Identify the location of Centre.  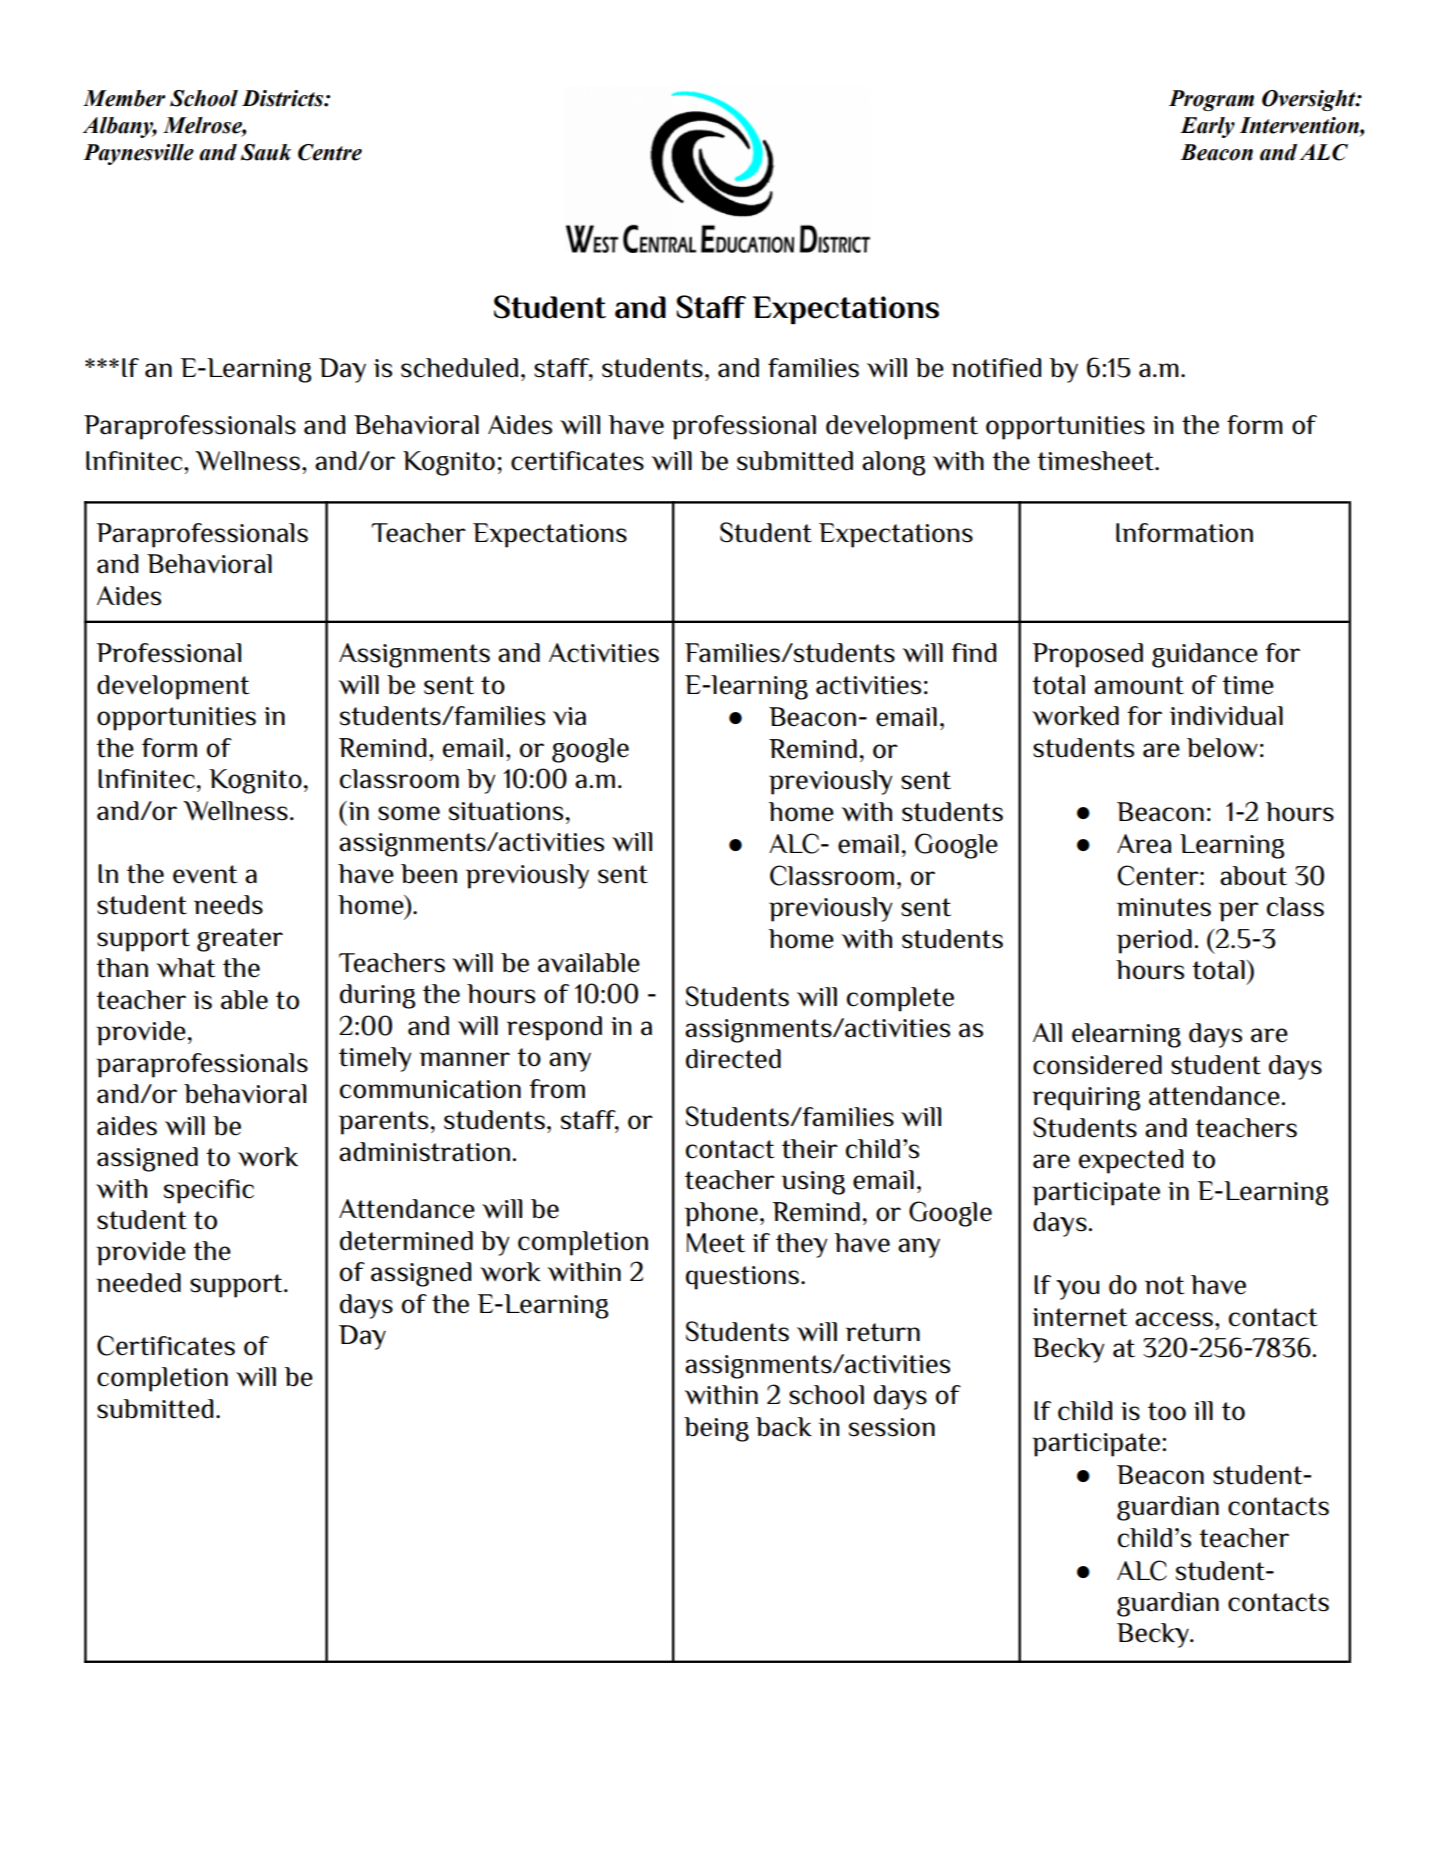
(330, 152).
